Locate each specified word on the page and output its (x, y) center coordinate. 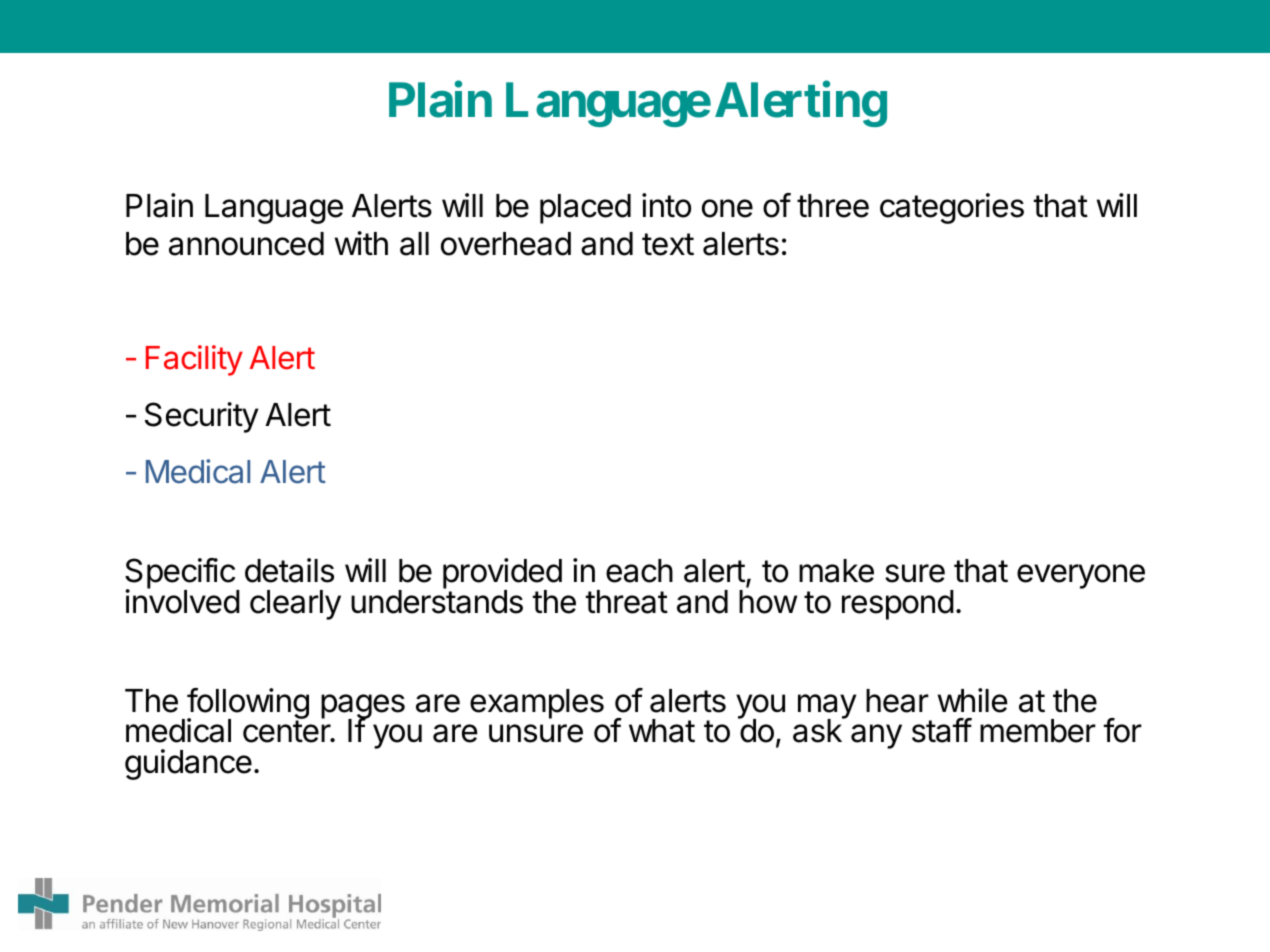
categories (952, 208)
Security (201, 417)
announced (246, 244)
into (666, 205)
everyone (1081, 576)
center (287, 731)
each (639, 571)
